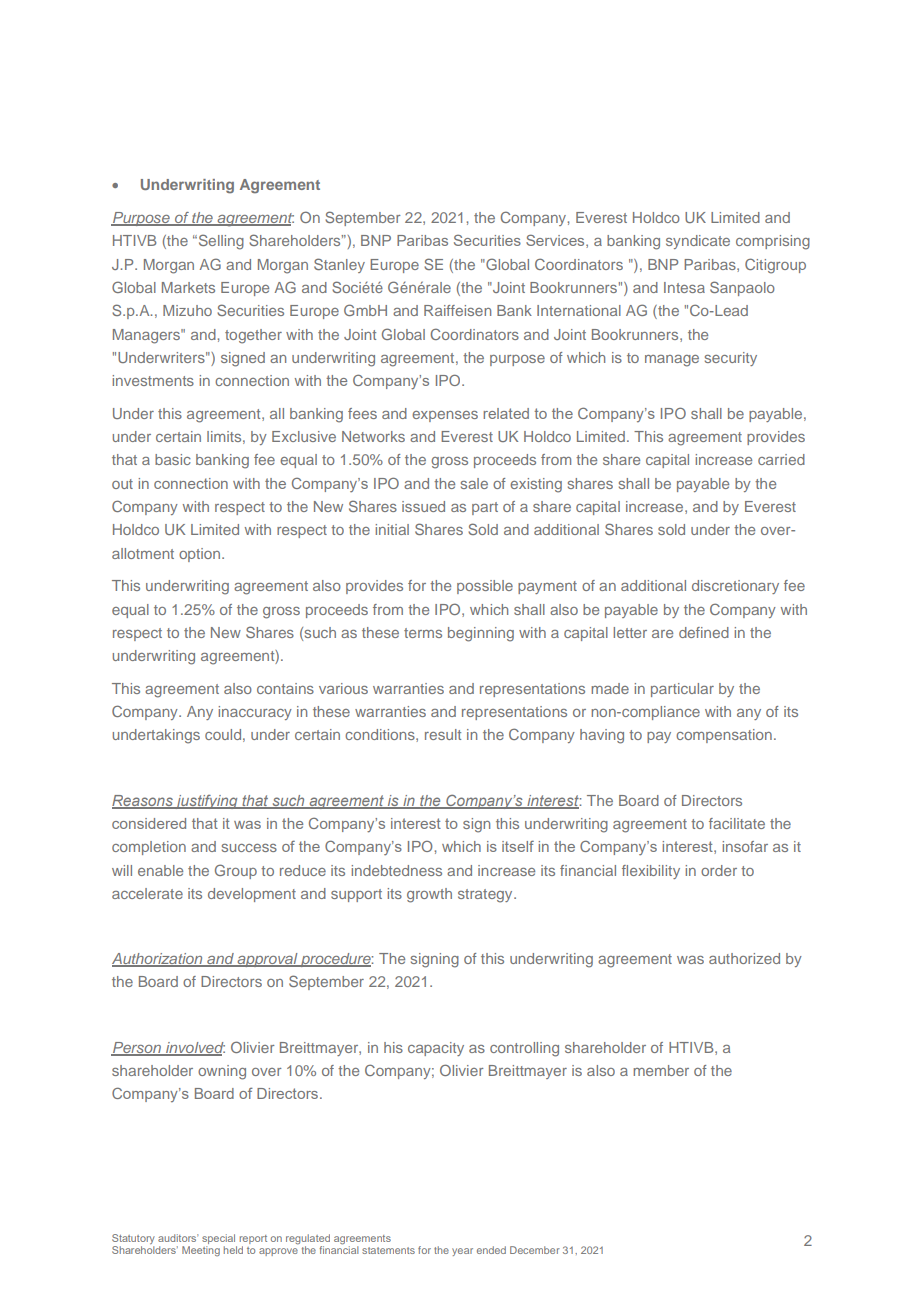 This screenshot has width=924, height=1308. I want to click on special, so click(218, 1239).
